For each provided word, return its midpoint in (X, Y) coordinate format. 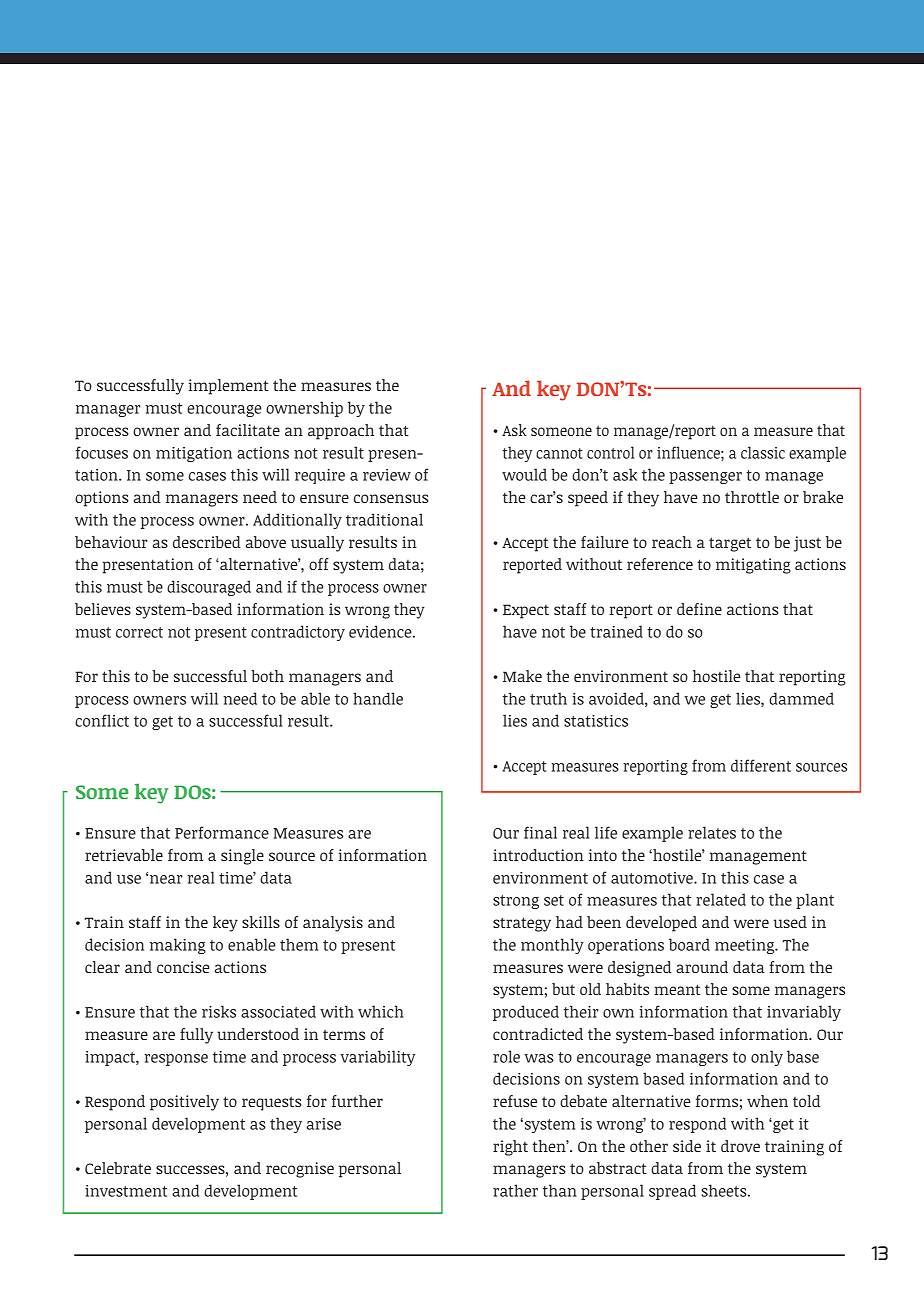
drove (740, 1146)
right (510, 1148)
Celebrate (118, 1168)
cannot (559, 453)
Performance (222, 832)
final (540, 832)
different (761, 765)
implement (228, 387)
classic (763, 452)
